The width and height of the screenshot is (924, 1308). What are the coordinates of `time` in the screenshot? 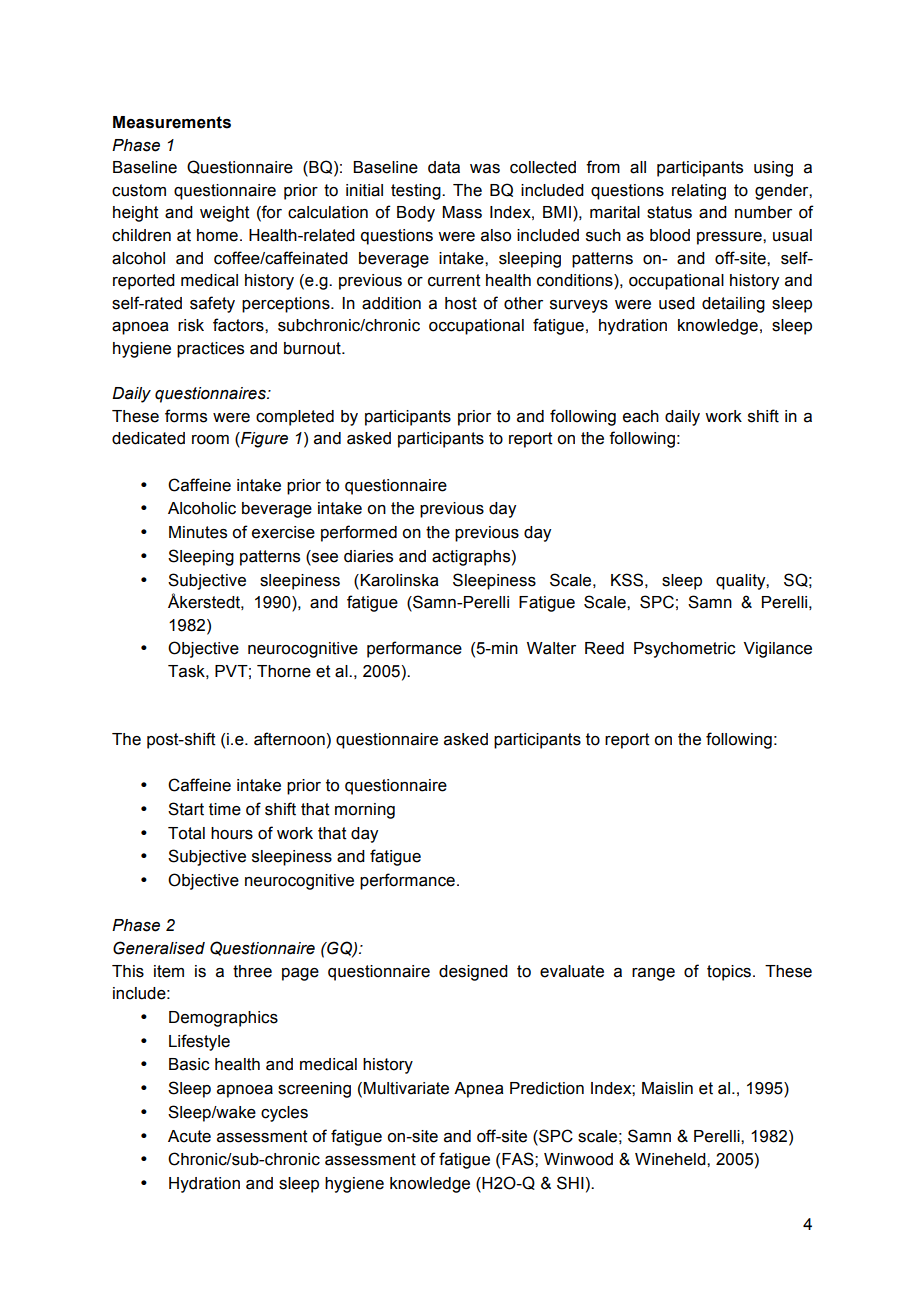 It's located at (225, 809).
